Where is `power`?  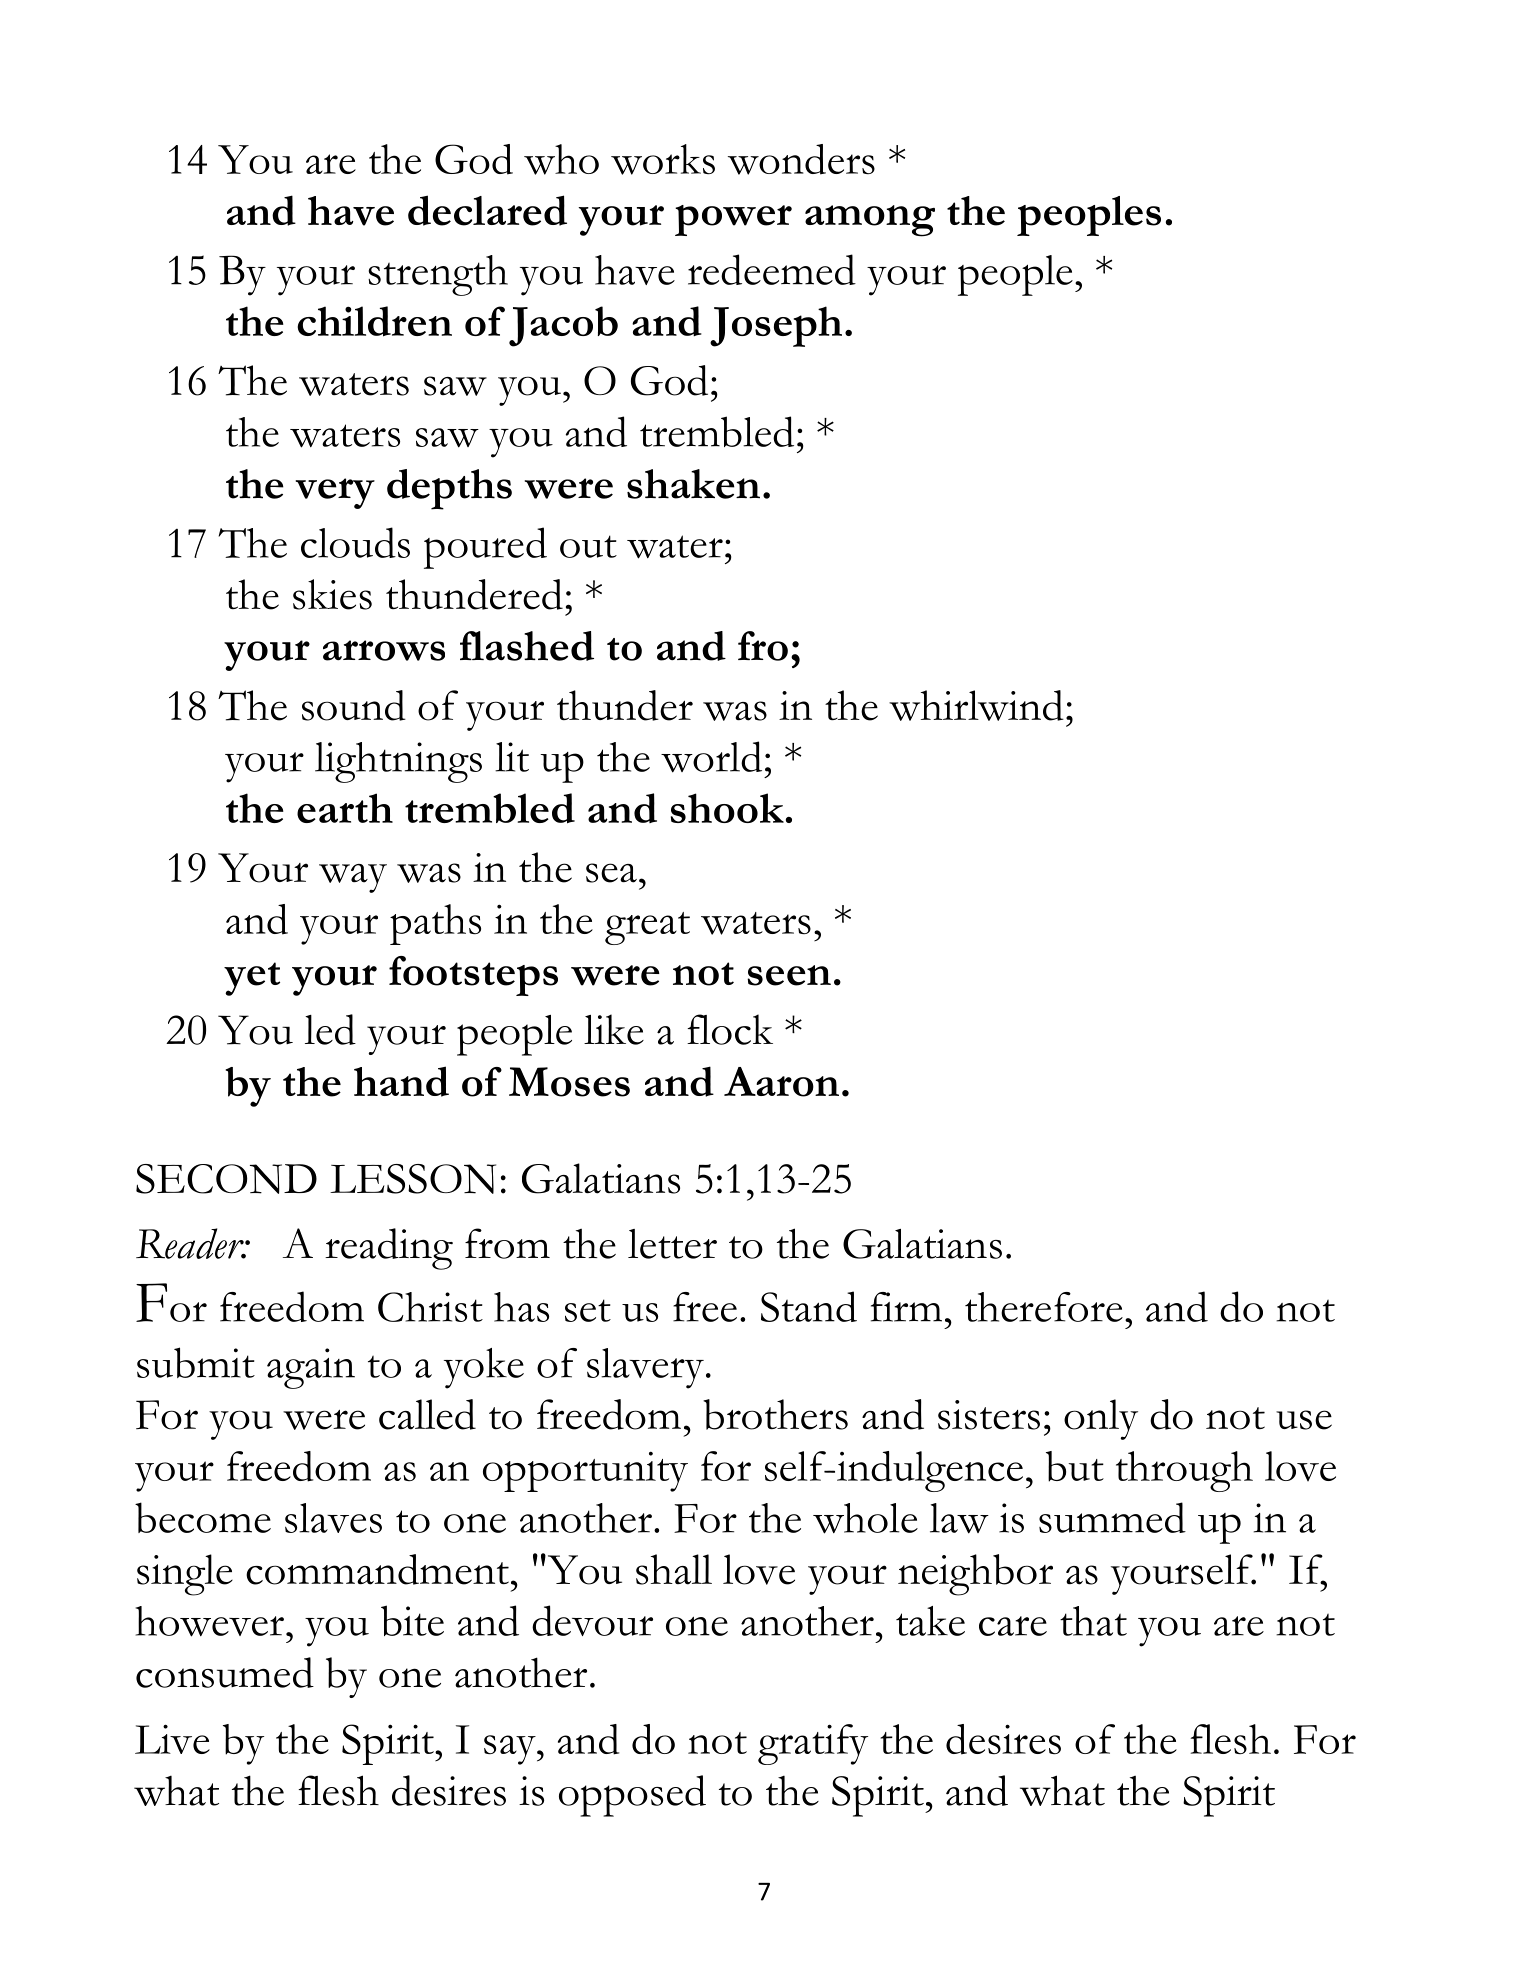 power is located at coordinates (733, 220).
